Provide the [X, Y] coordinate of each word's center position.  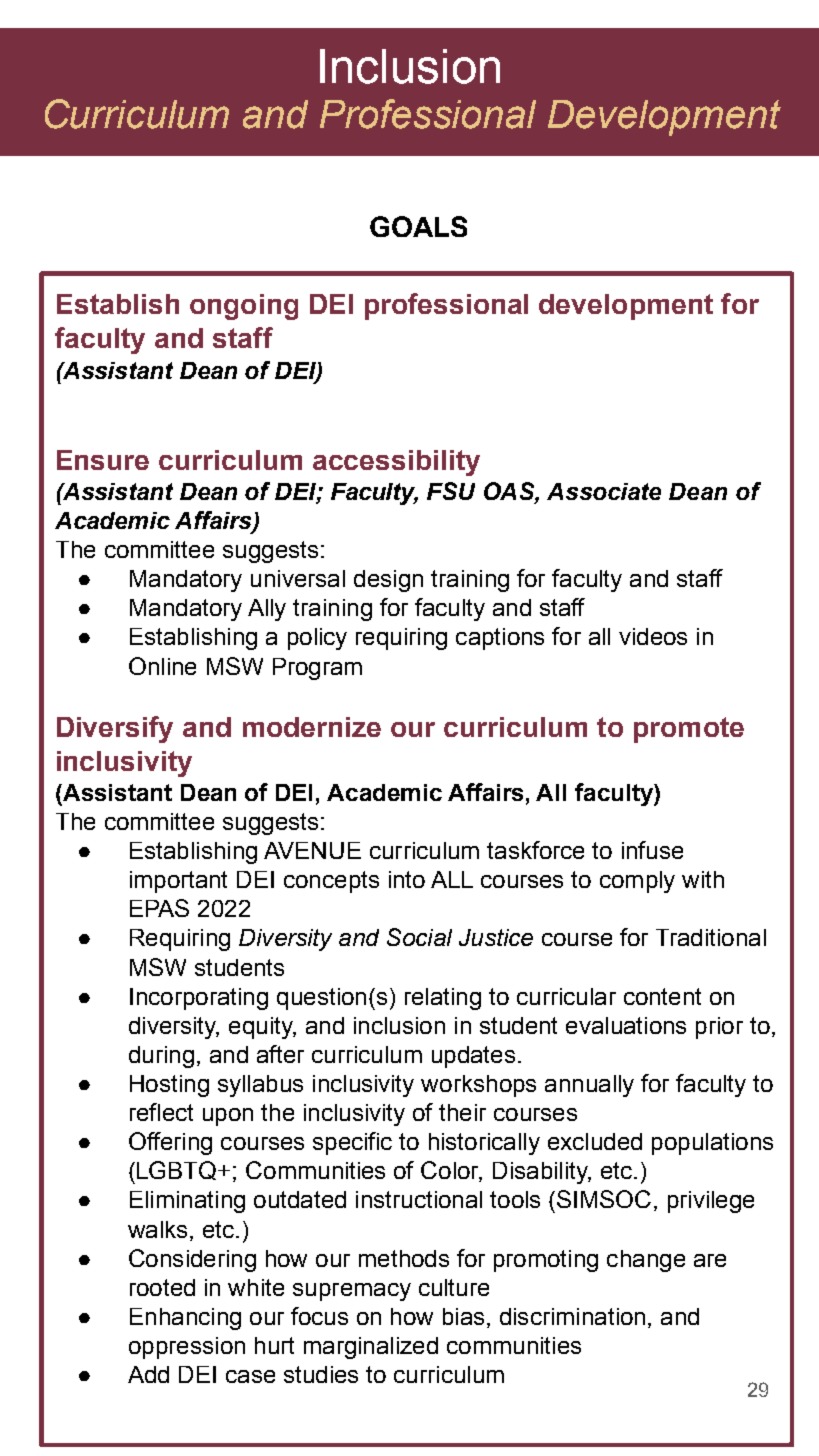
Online [162, 666]
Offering [170, 1143]
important [178, 882]
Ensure [103, 460]
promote [689, 730]
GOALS [418, 226]
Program [317, 669]
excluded [595, 1141]
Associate [604, 491]
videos [653, 636]
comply [637, 882]
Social [419, 937]
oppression [187, 1348]
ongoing [244, 307]
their [462, 1112]
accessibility [396, 463]
